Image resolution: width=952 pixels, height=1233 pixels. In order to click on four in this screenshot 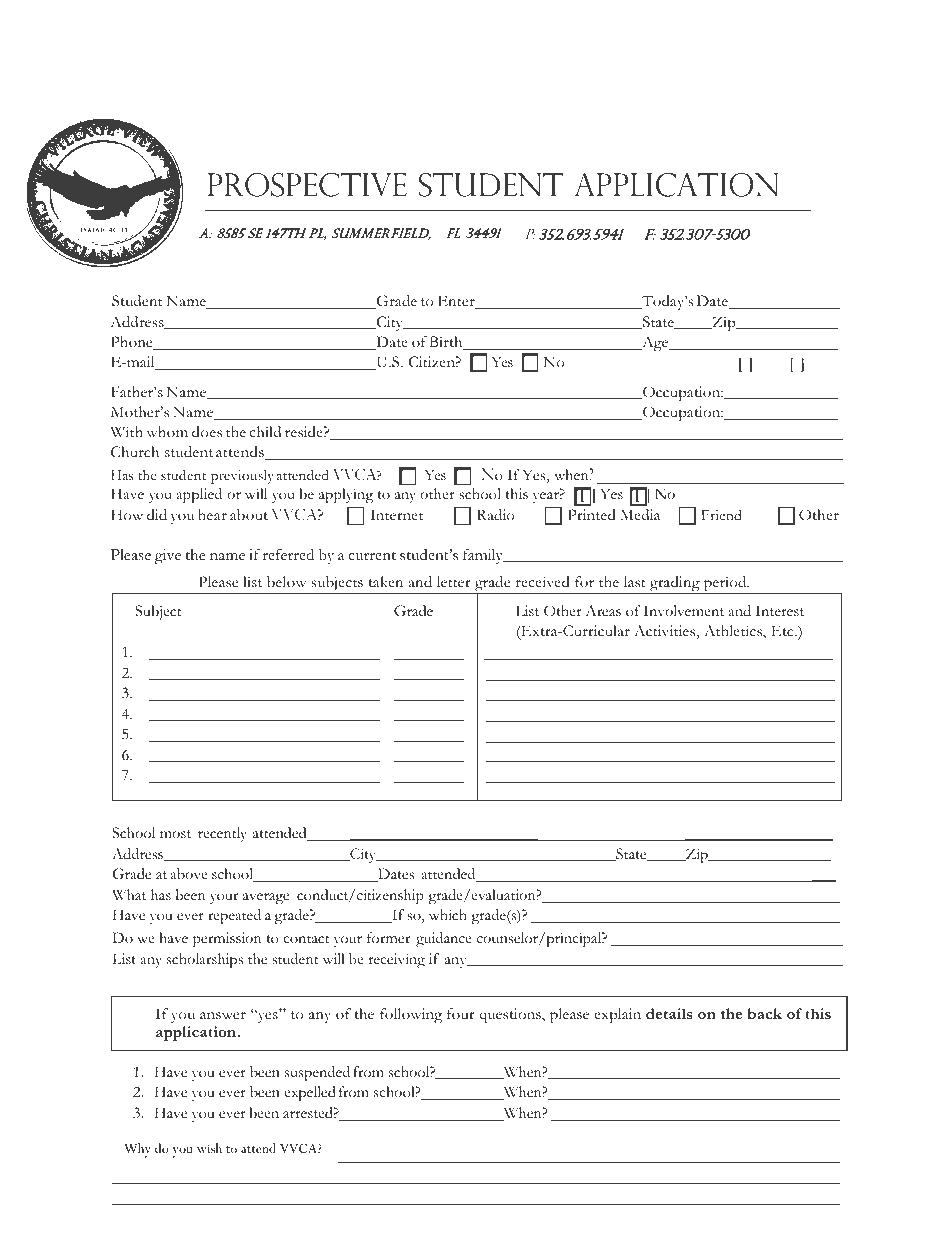, I will do `click(461, 1013)`.
